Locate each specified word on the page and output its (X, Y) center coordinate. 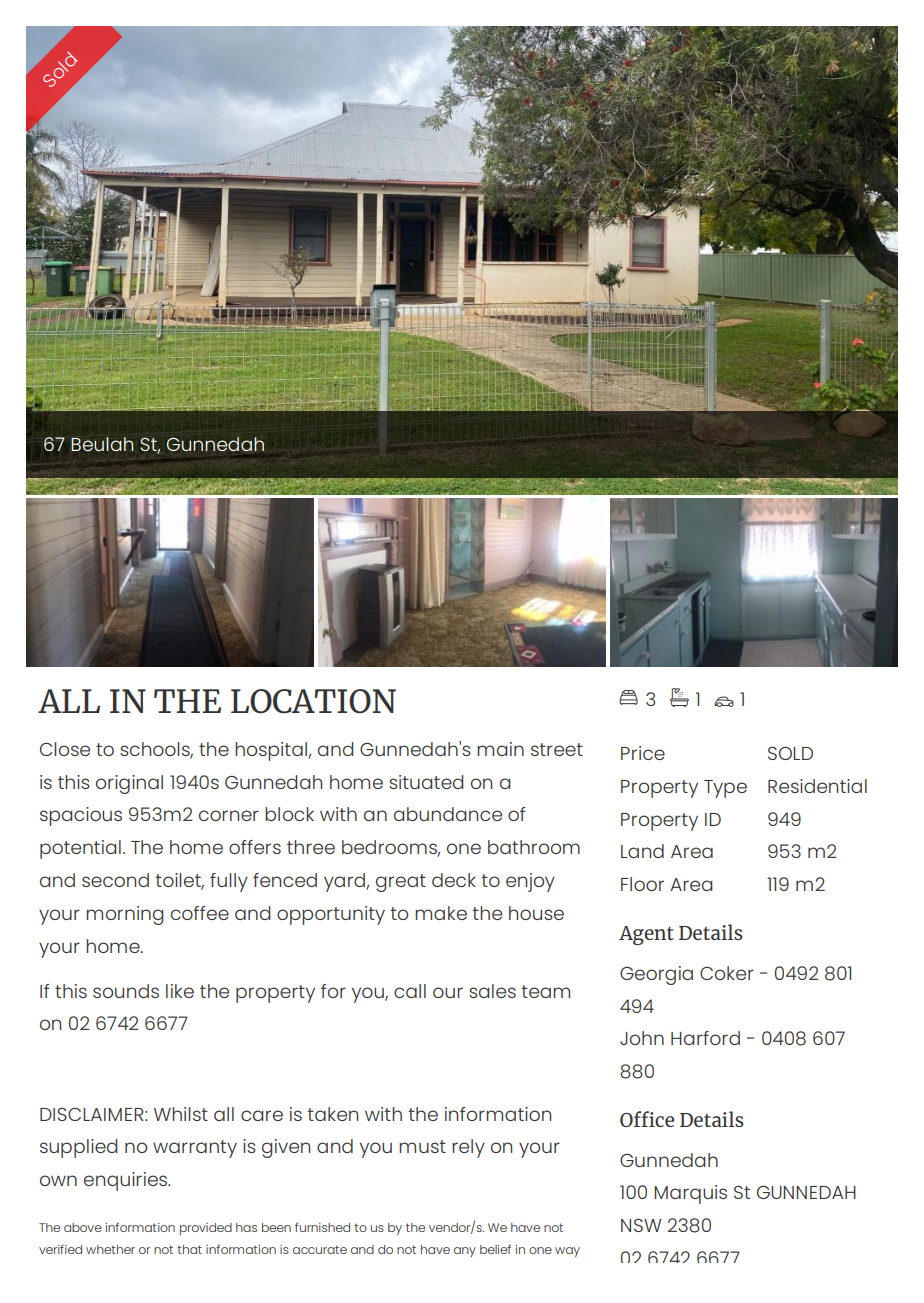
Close (65, 749)
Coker (727, 973)
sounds (126, 991)
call (410, 991)
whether (110, 1249)
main (500, 749)
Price (643, 753)
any (465, 1252)
